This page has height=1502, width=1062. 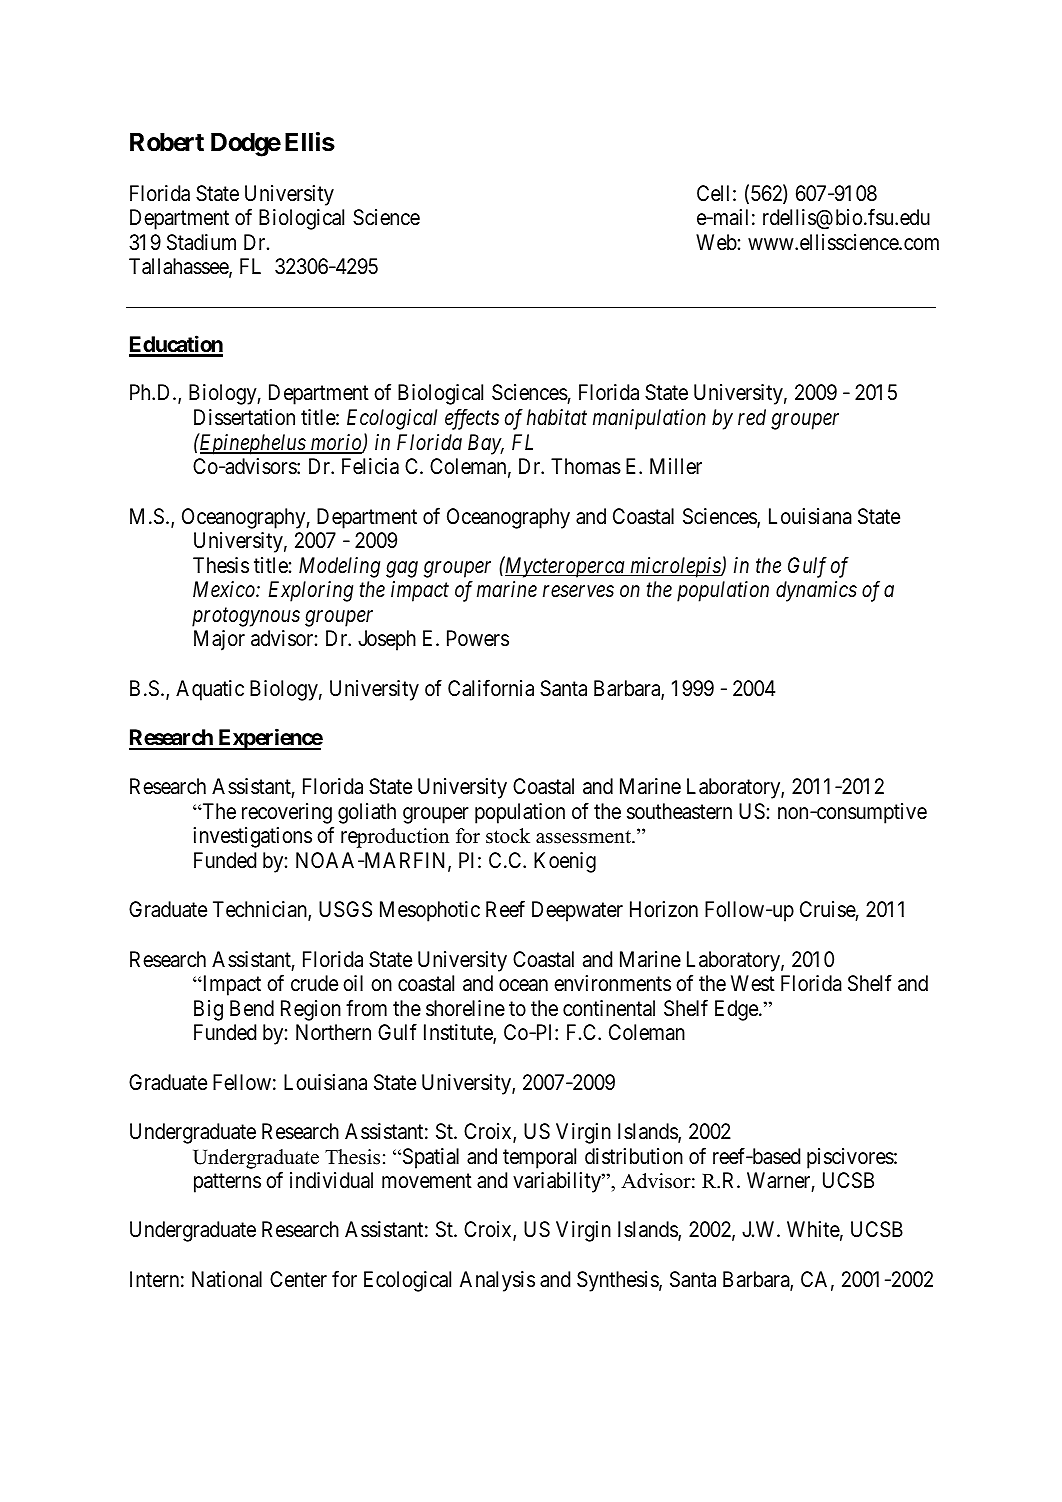 I want to click on southeastern, so click(x=679, y=811).
